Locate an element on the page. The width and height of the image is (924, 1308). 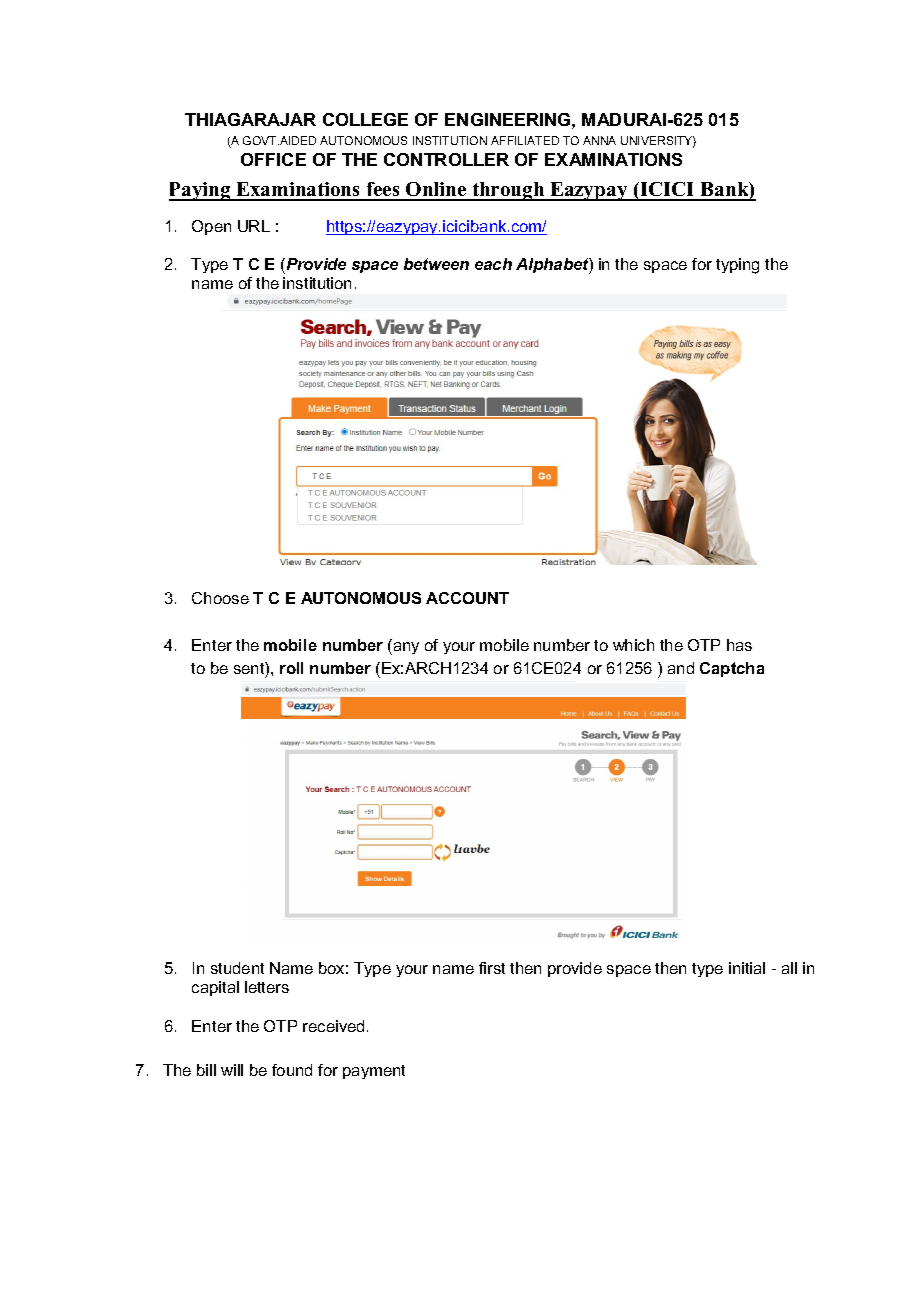
has is located at coordinates (739, 645).
